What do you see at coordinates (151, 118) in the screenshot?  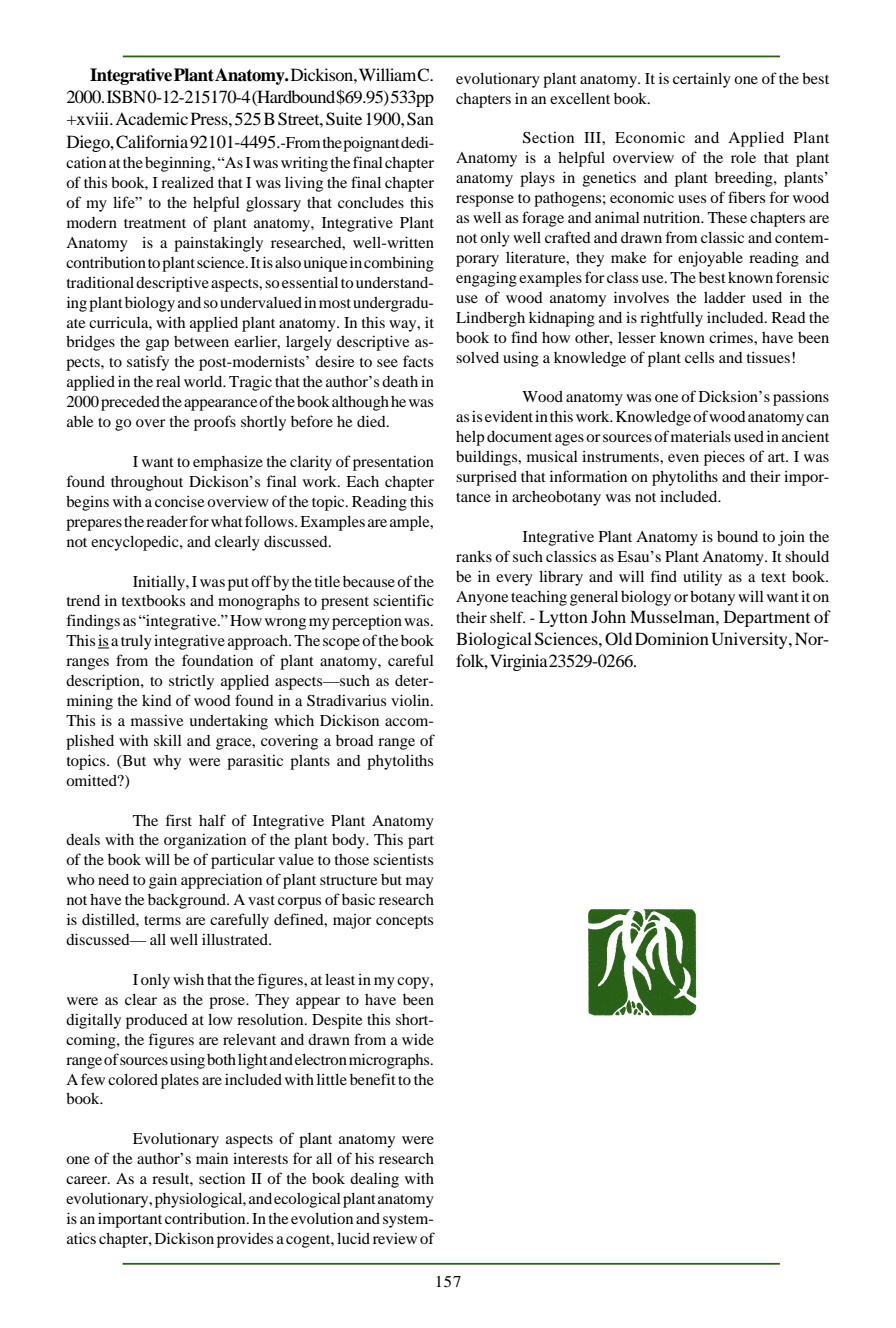 I see `Academic` at bounding box center [151, 118].
